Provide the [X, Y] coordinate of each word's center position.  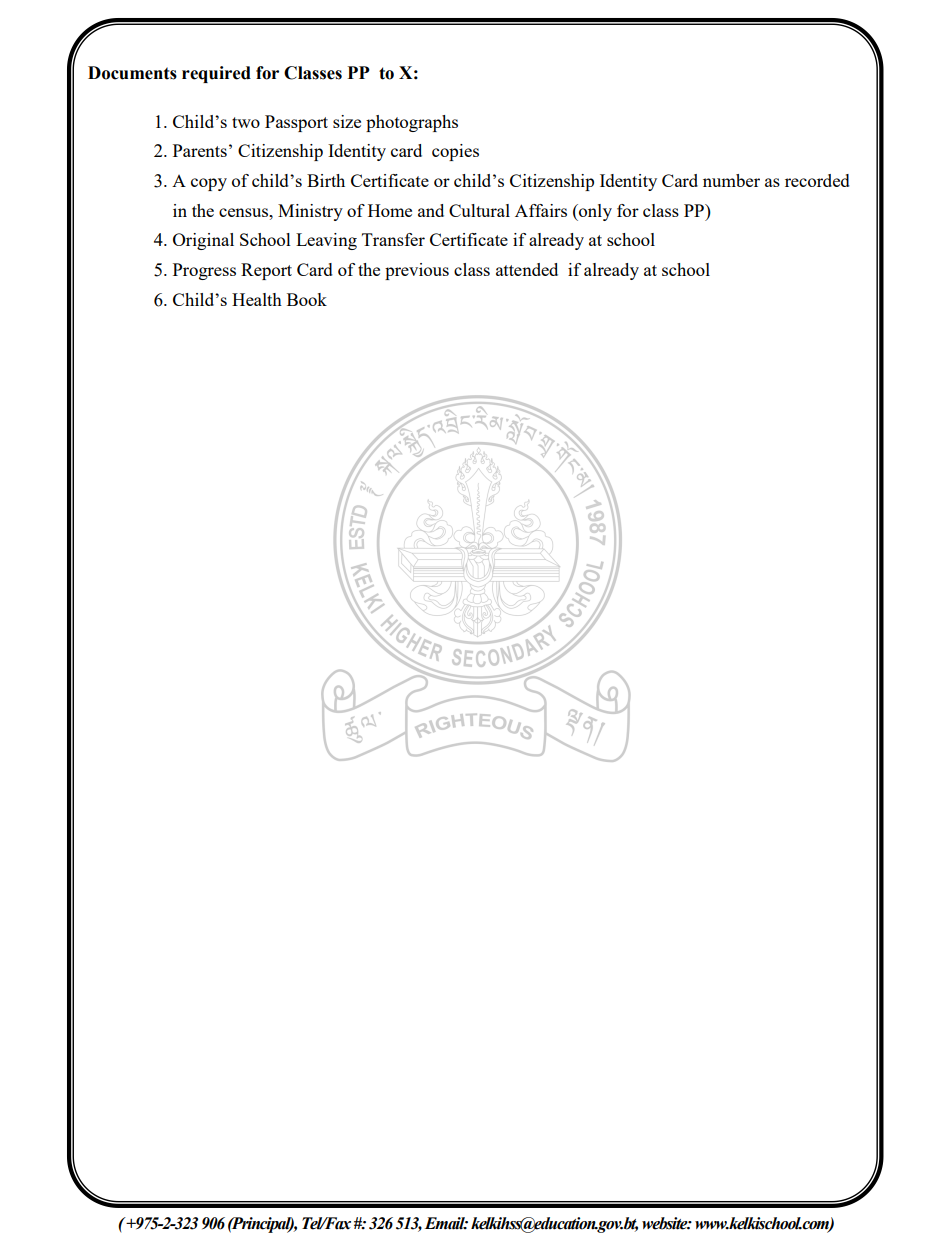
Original [203, 241]
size [347, 121]
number [731, 180]
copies [455, 152]
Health [257, 299]
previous [417, 271]
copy [209, 184]
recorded [817, 180]
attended [527, 269]
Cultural [479, 210]
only [594, 212]
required [216, 74]
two [246, 122]
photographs [412, 123]
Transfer [393, 239]
